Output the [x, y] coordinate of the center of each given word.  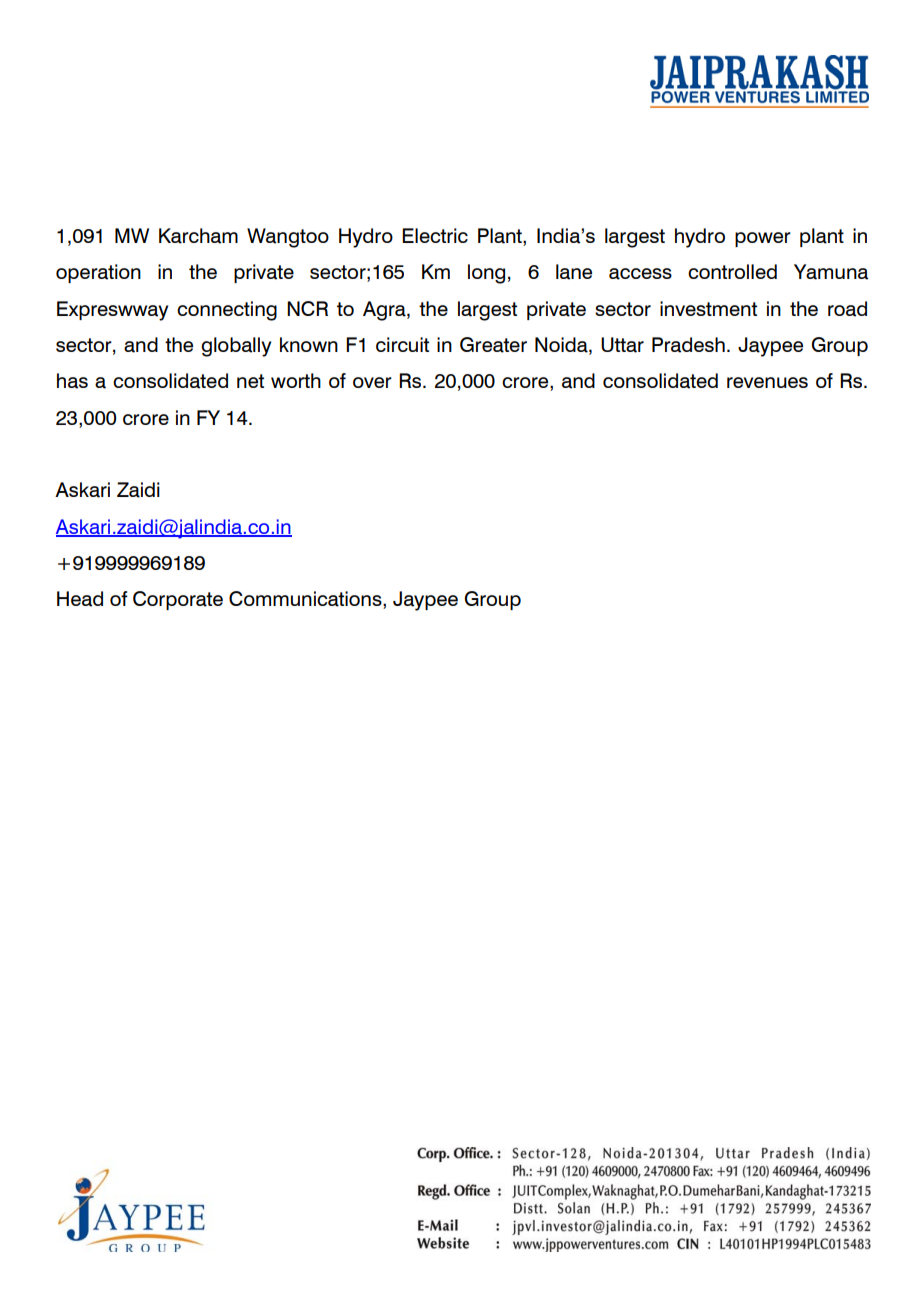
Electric [435, 235]
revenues [767, 382]
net [250, 381]
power [763, 239]
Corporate [178, 600]
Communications [306, 600]
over [372, 382]
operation [98, 273]
